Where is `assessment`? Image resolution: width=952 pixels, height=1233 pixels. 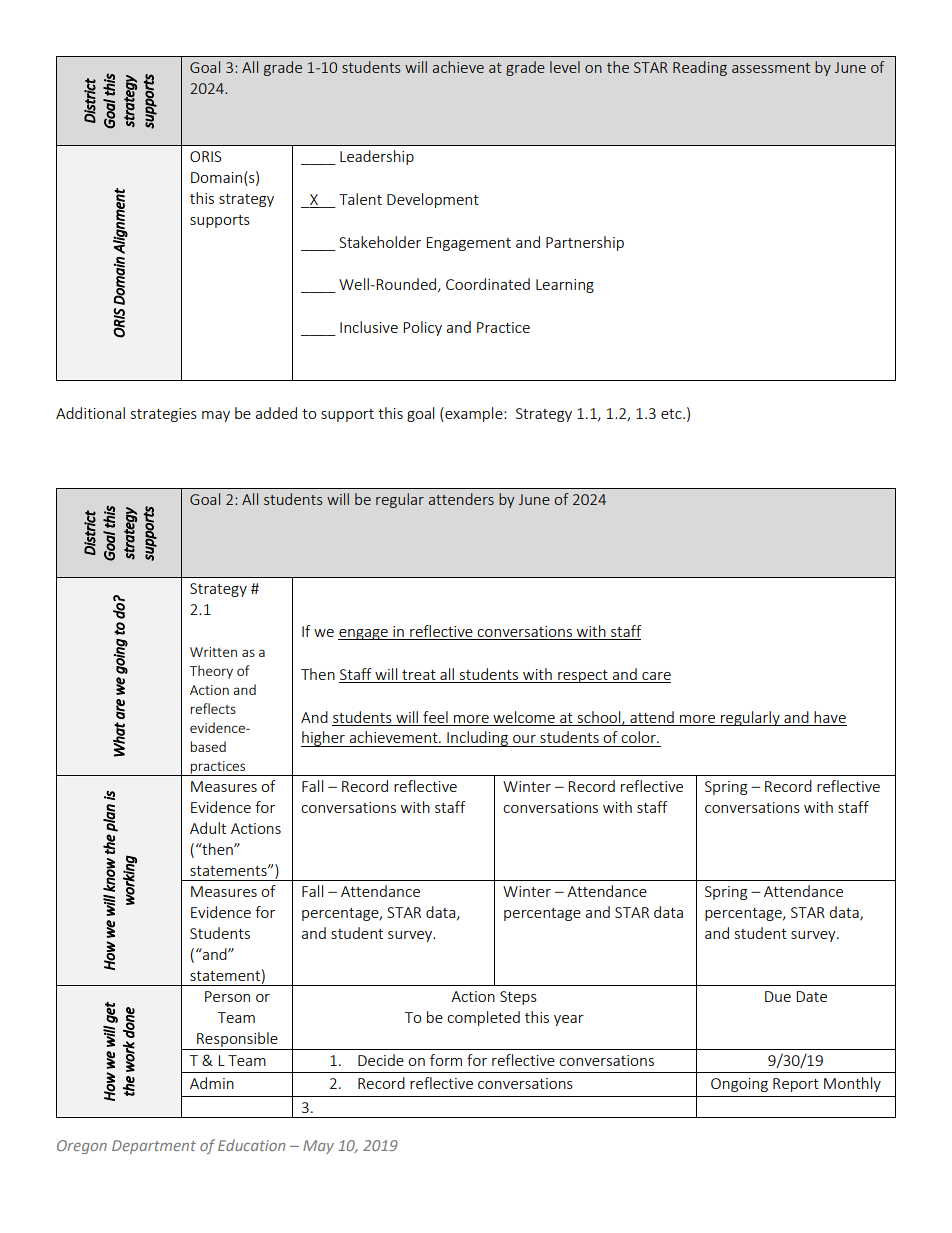
assessment is located at coordinates (771, 68).
